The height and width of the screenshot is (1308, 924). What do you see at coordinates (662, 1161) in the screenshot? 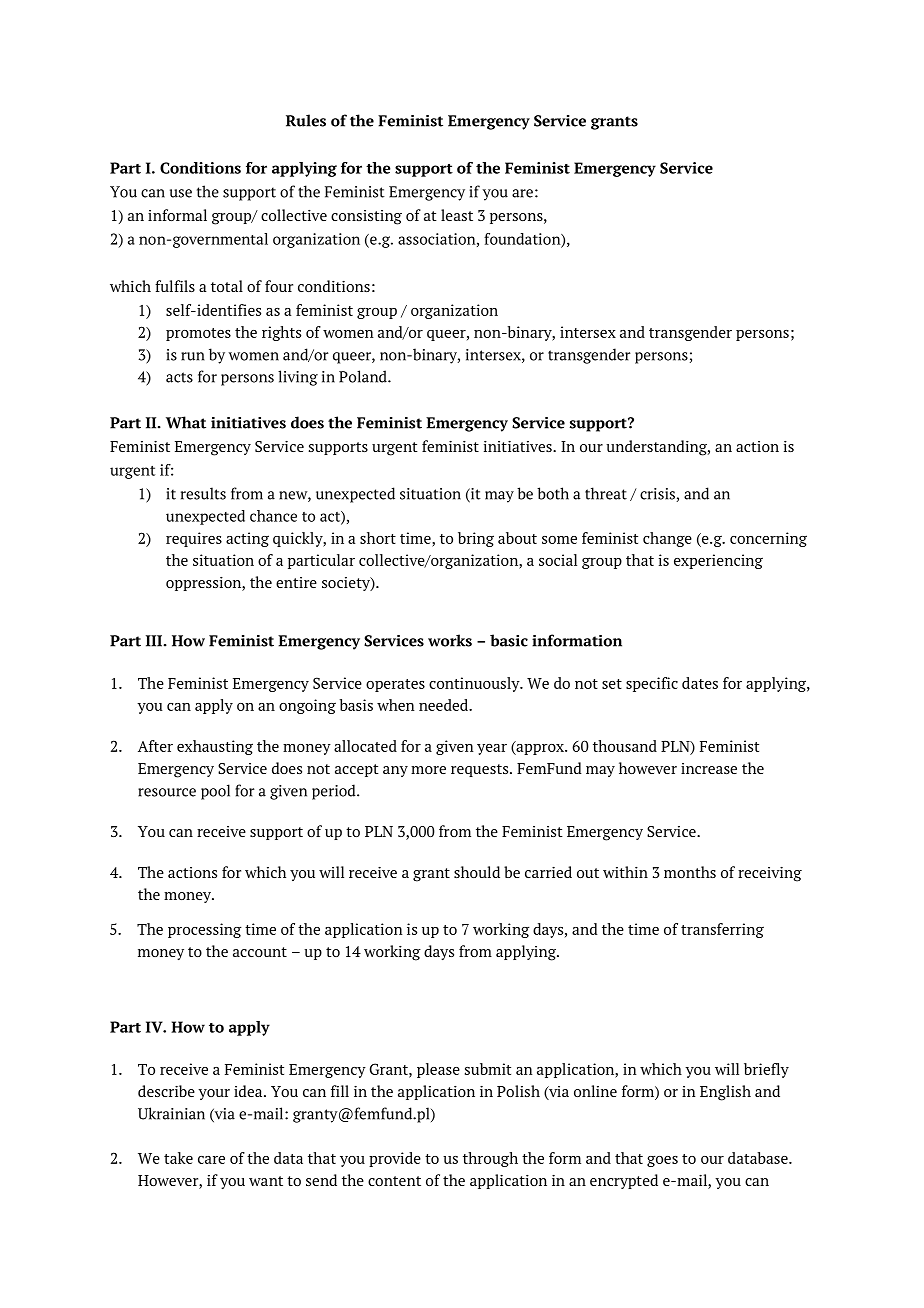
I see `goes` at bounding box center [662, 1161].
